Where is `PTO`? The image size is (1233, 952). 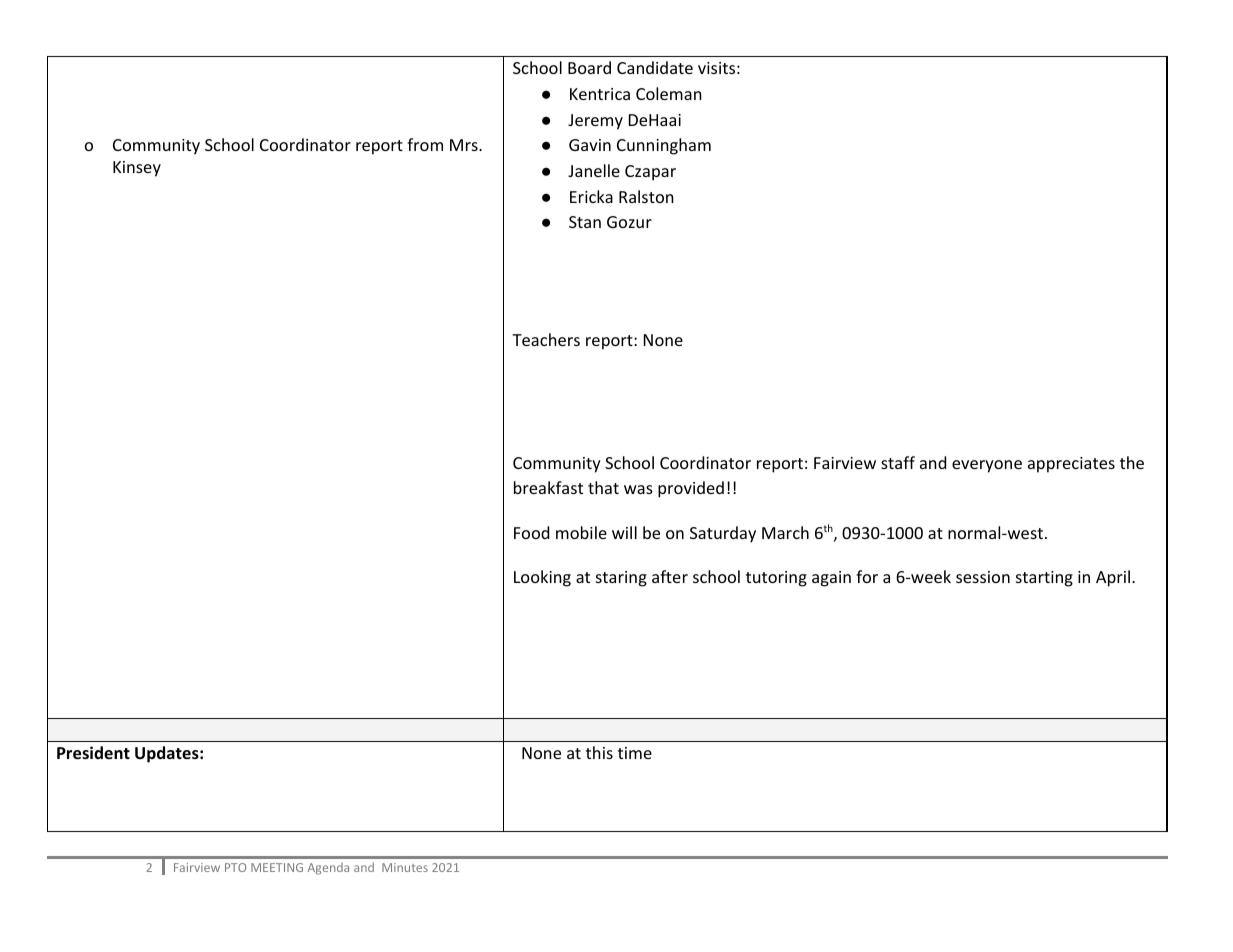
PTO is located at coordinates (235, 867).
